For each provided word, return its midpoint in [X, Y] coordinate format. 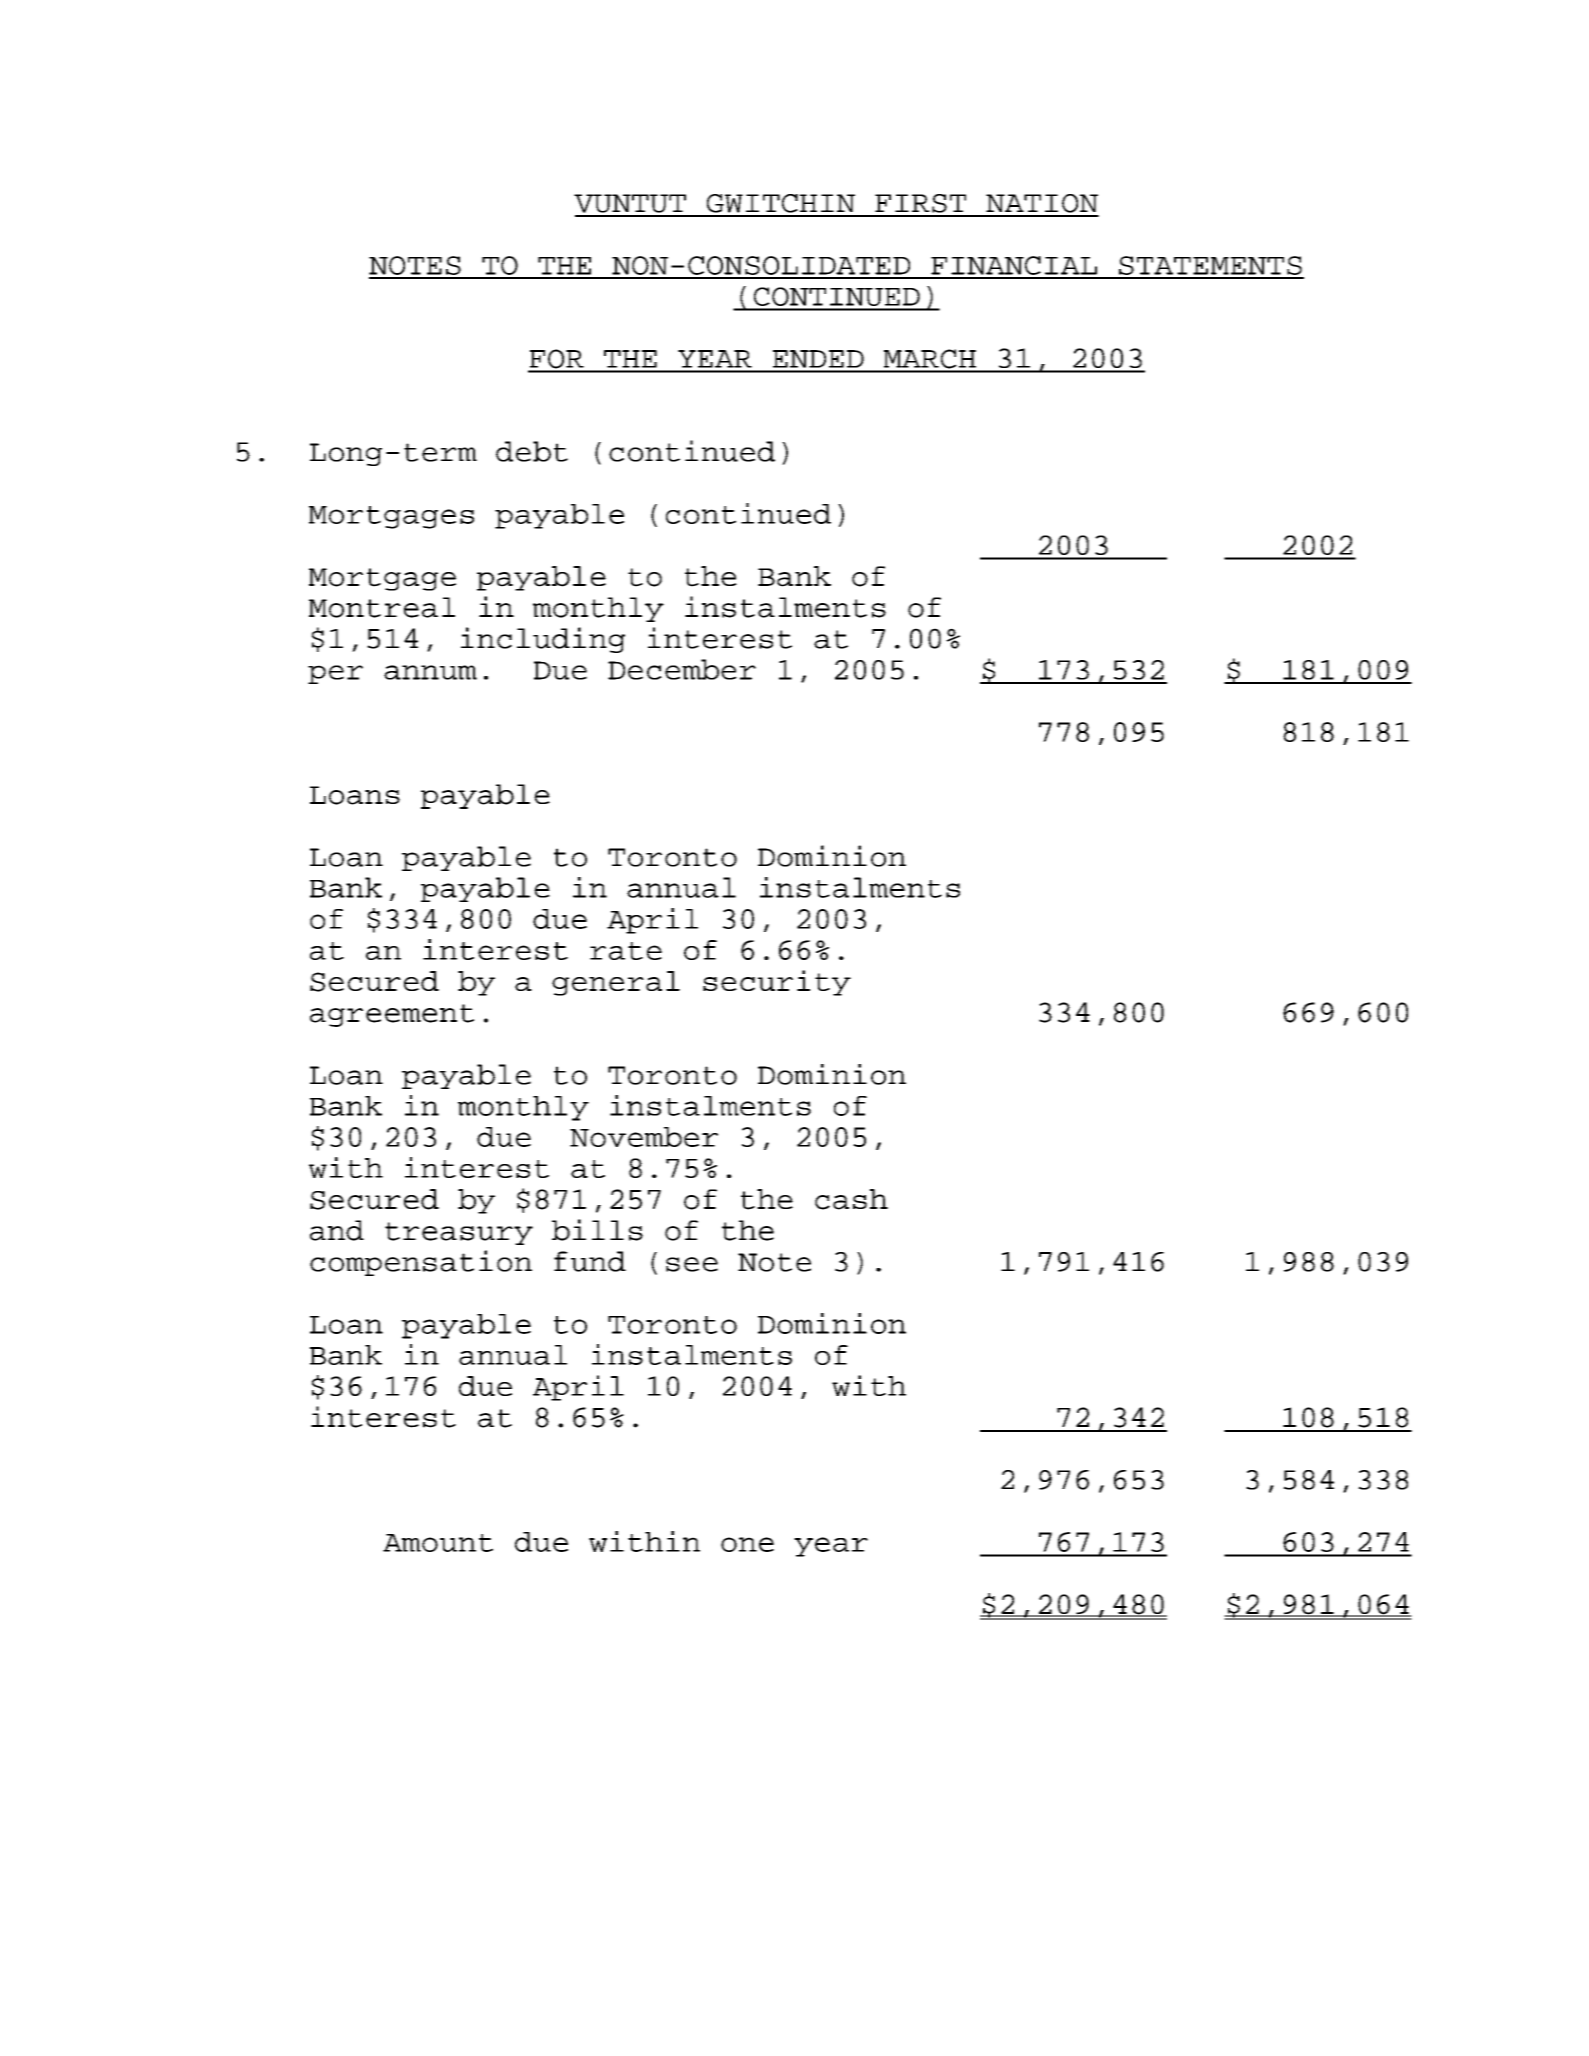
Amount [438, 1543]
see [692, 1264]
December [682, 669]
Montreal [382, 607]
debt [532, 451]
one [747, 1544]
